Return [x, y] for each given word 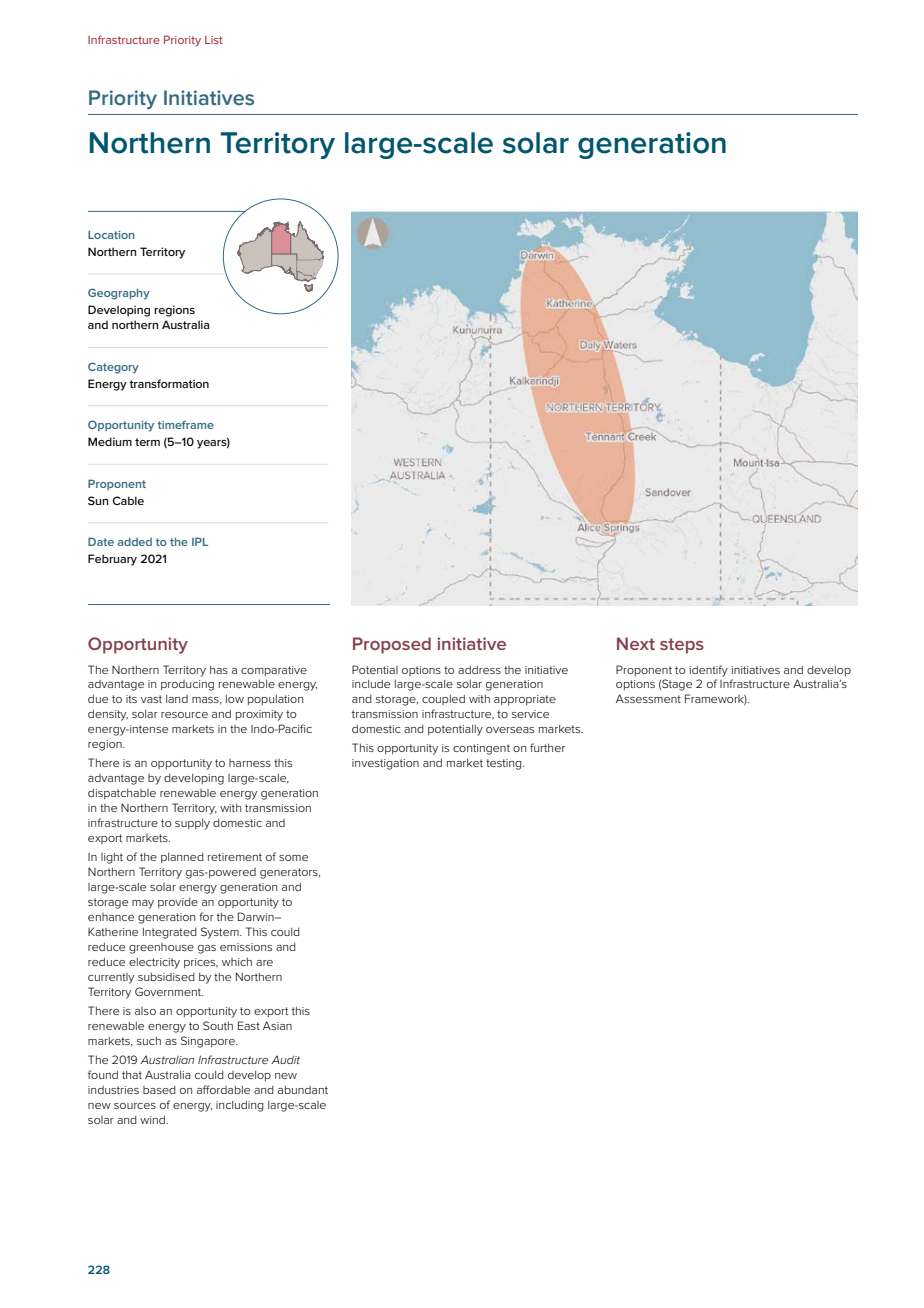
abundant [303, 1090]
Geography [119, 294]
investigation [385, 764]
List [214, 40]
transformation [169, 383]
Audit [285, 1059]
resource [184, 715]
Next [636, 643]
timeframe [185, 424]
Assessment [648, 698]
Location [111, 235]
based [159, 1090]
